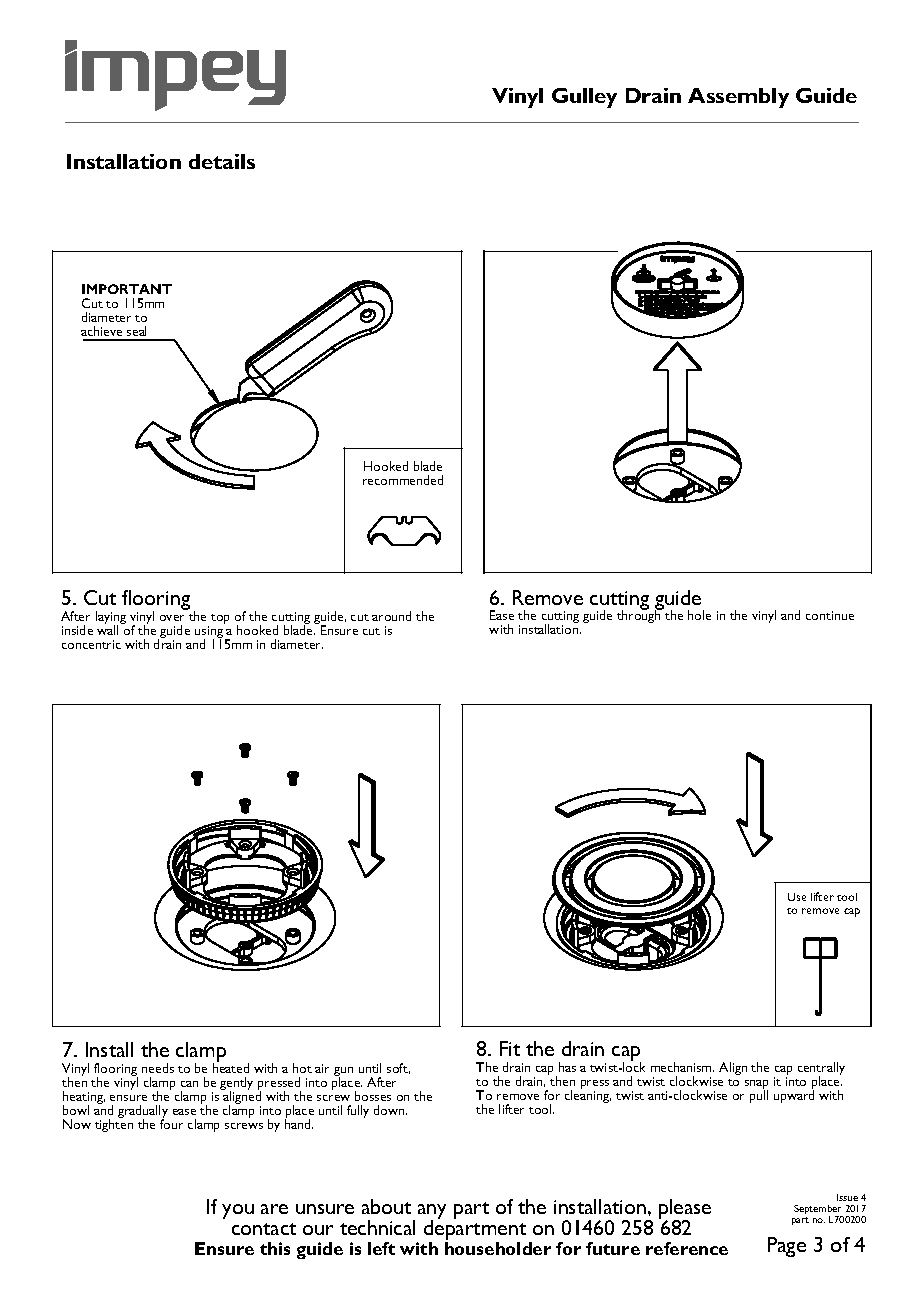 This screenshot has width=924, height=1308. What do you see at coordinates (158, 1068) in the screenshot?
I see `needs` at bounding box center [158, 1068].
